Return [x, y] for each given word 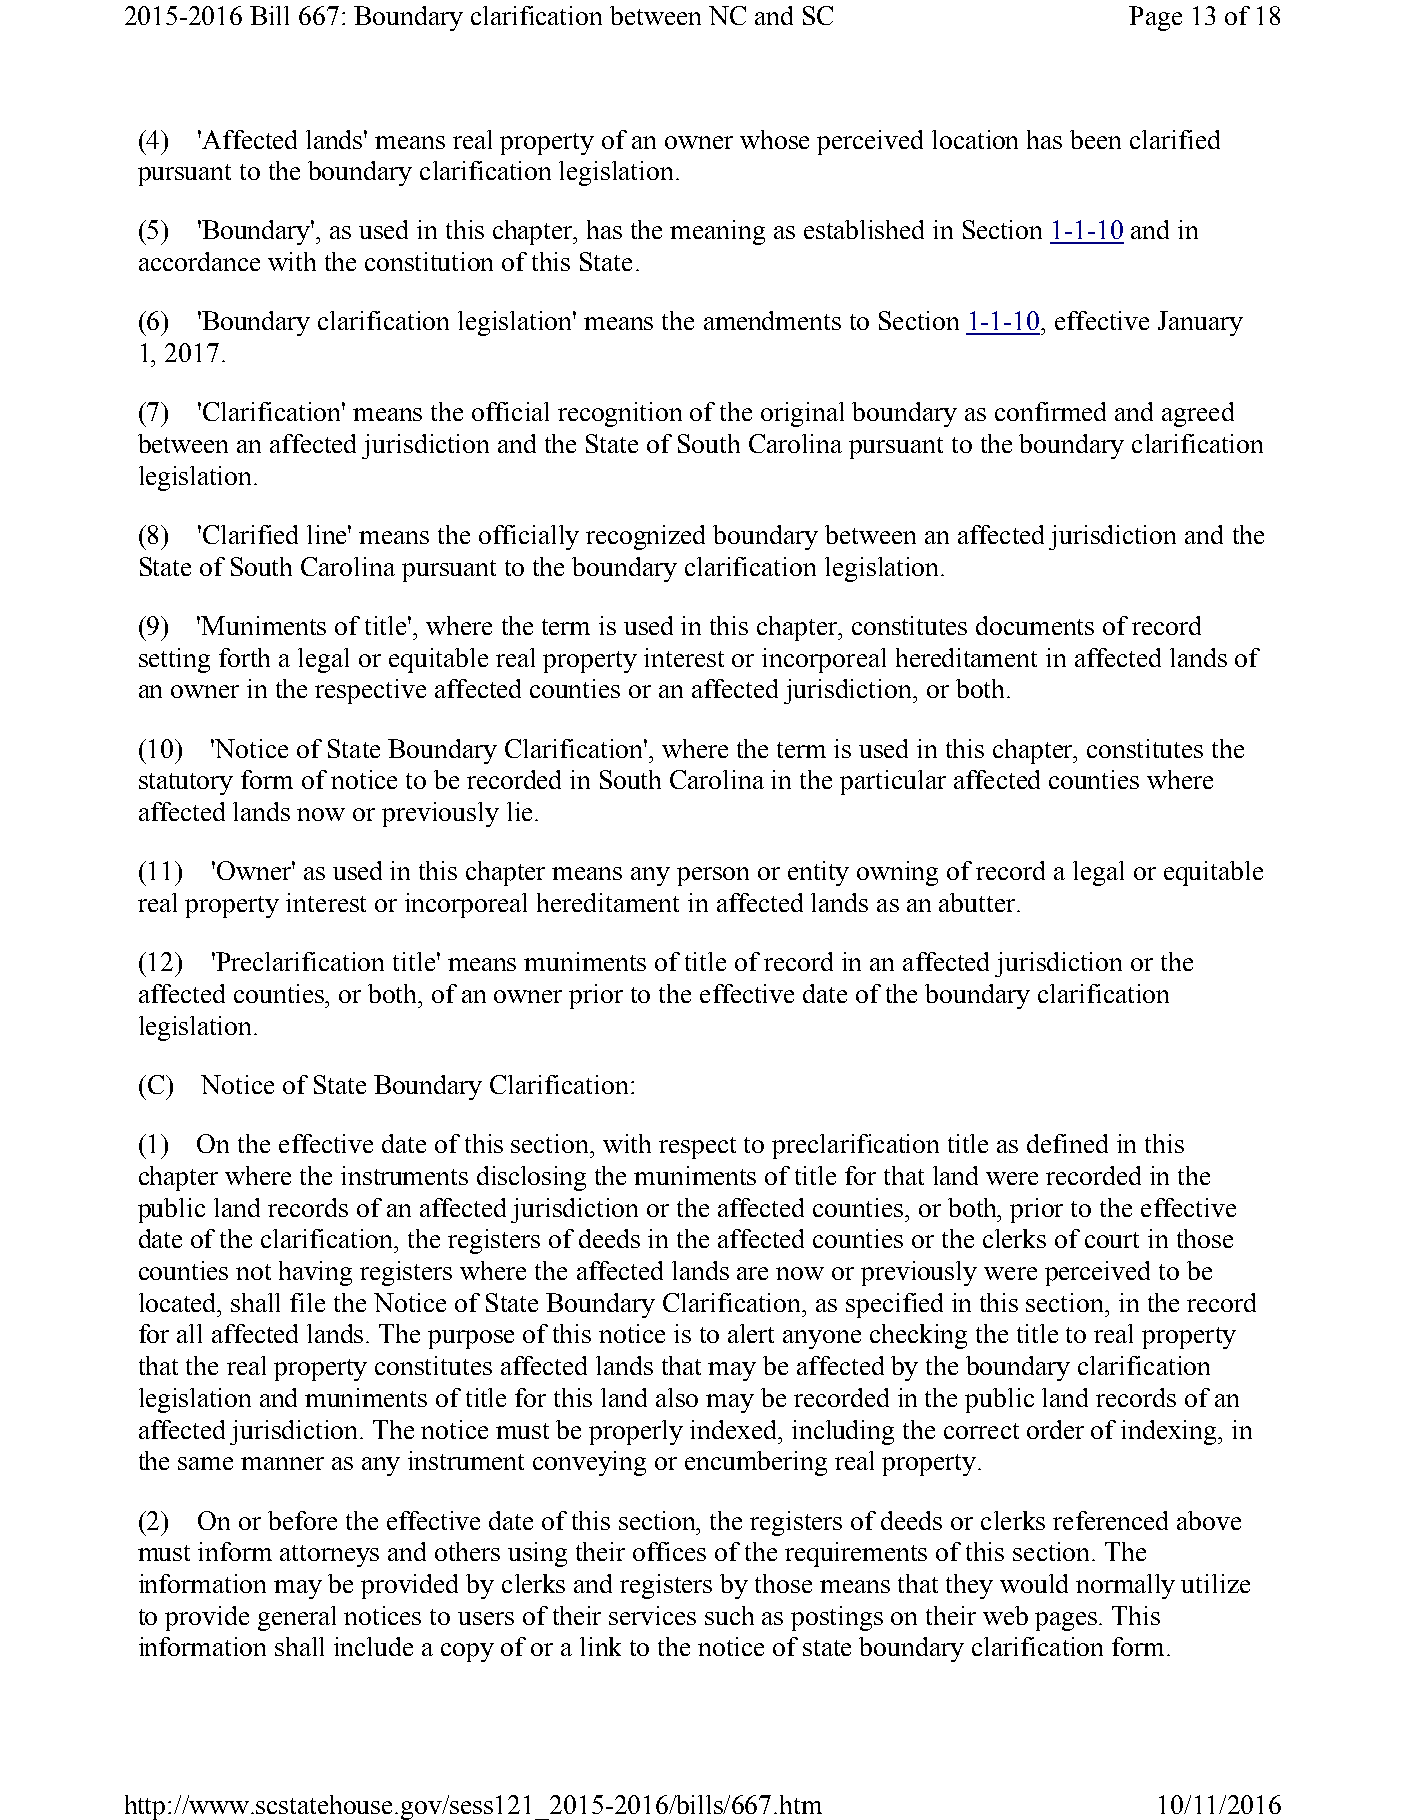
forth [244, 657]
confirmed [1050, 411]
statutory [186, 784]
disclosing [531, 1178]
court [1112, 1240]
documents [1035, 625]
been [1095, 139]
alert [751, 1333]
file [307, 1302]
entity [818, 873]
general [297, 1618]
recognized [645, 537]
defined [1067, 1143]
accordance [199, 261]
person [713, 876]
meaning [717, 232]
